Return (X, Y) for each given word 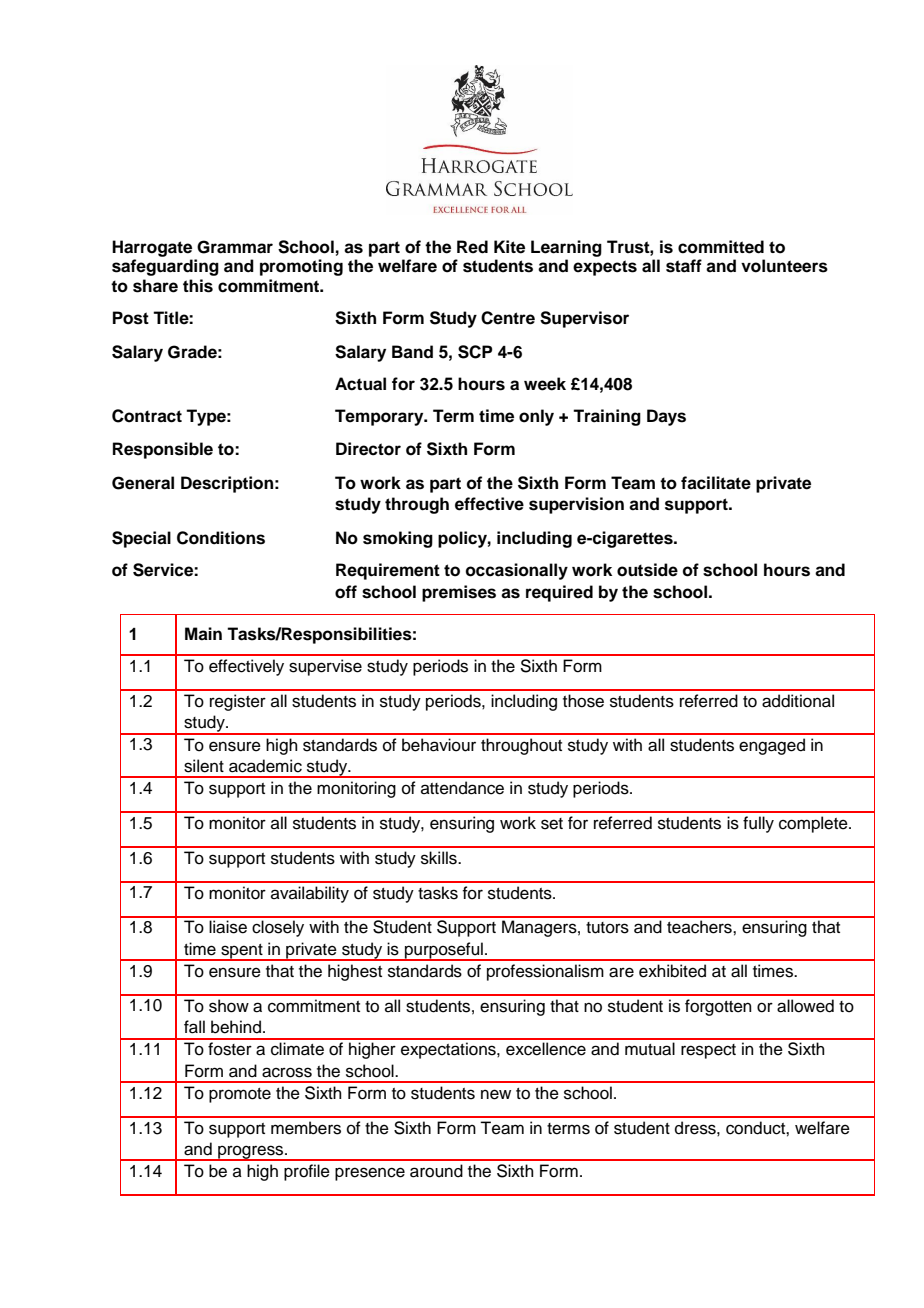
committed (721, 247)
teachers (700, 927)
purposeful (444, 951)
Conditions (221, 538)
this (198, 286)
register (238, 702)
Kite (509, 247)
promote (240, 1095)
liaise (228, 927)
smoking (398, 539)
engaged (772, 746)
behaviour (439, 745)
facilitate (716, 483)
